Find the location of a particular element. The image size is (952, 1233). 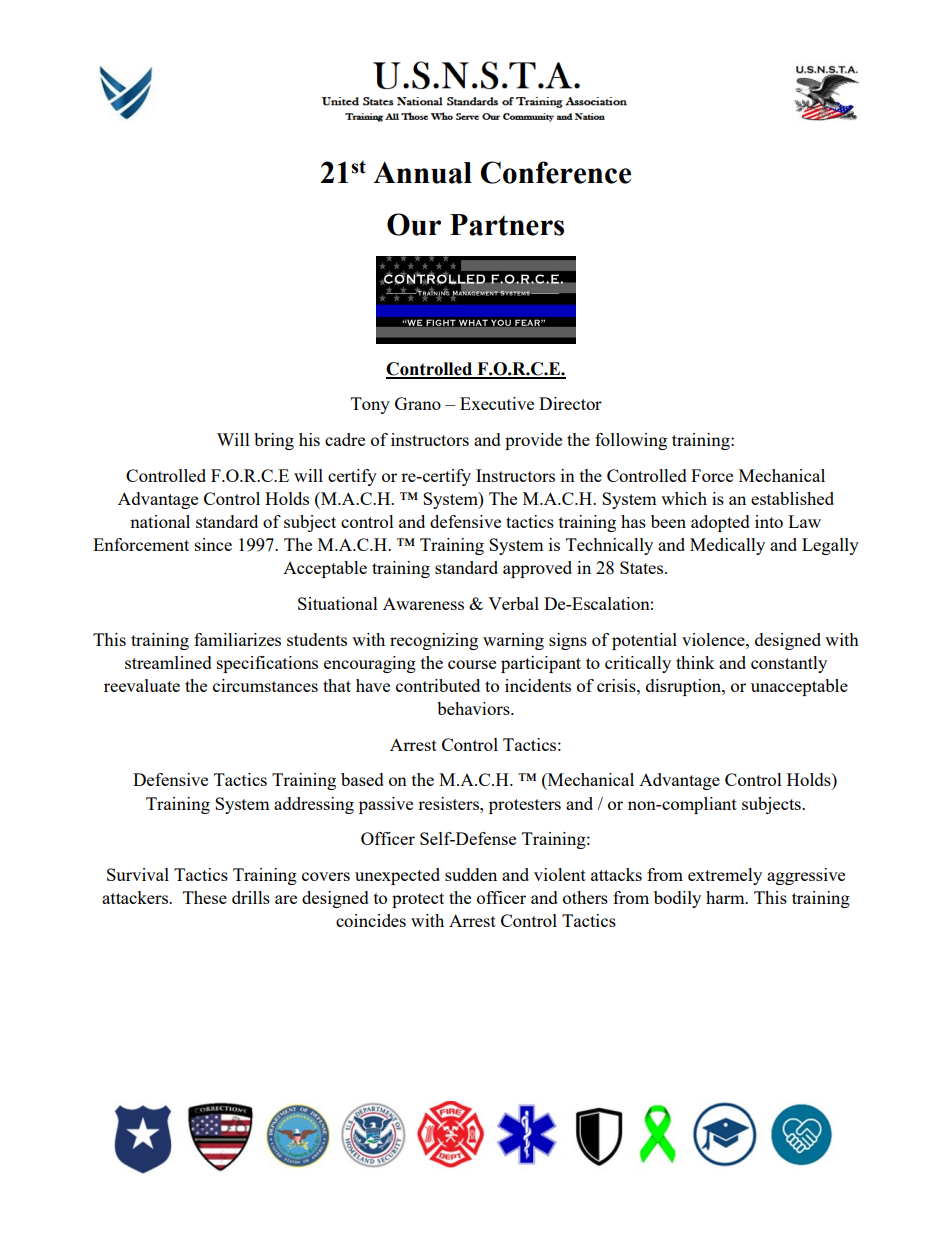

Medically is located at coordinates (727, 546).
